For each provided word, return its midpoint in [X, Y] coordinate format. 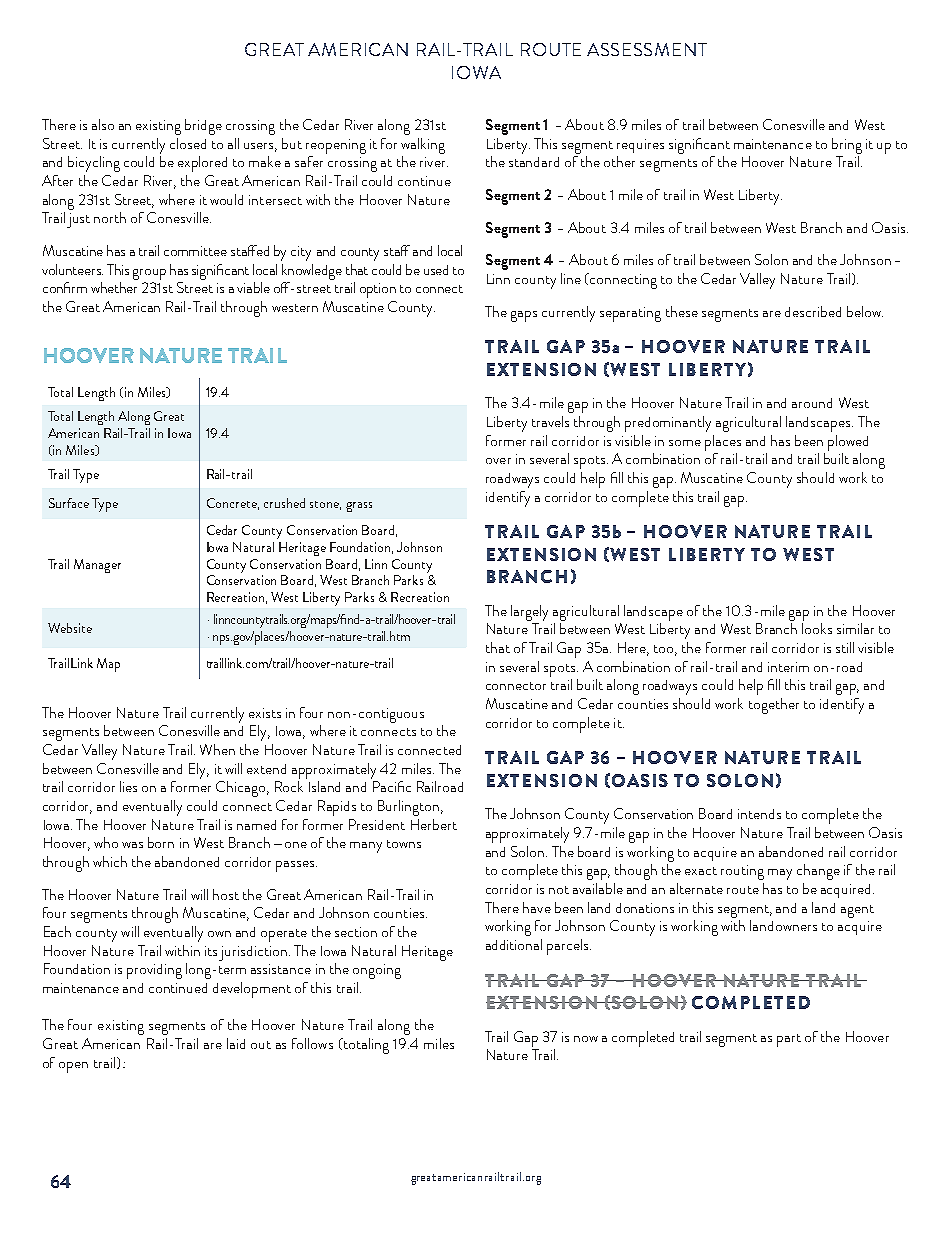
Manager [97, 566]
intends [759, 814]
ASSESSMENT [647, 49]
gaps [524, 316]
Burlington [410, 808]
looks [817, 628]
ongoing [377, 971]
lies [128, 786]
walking [423, 146]
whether [114, 287]
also [103, 124]
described [813, 311]
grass [359, 507]
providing [154, 971]
